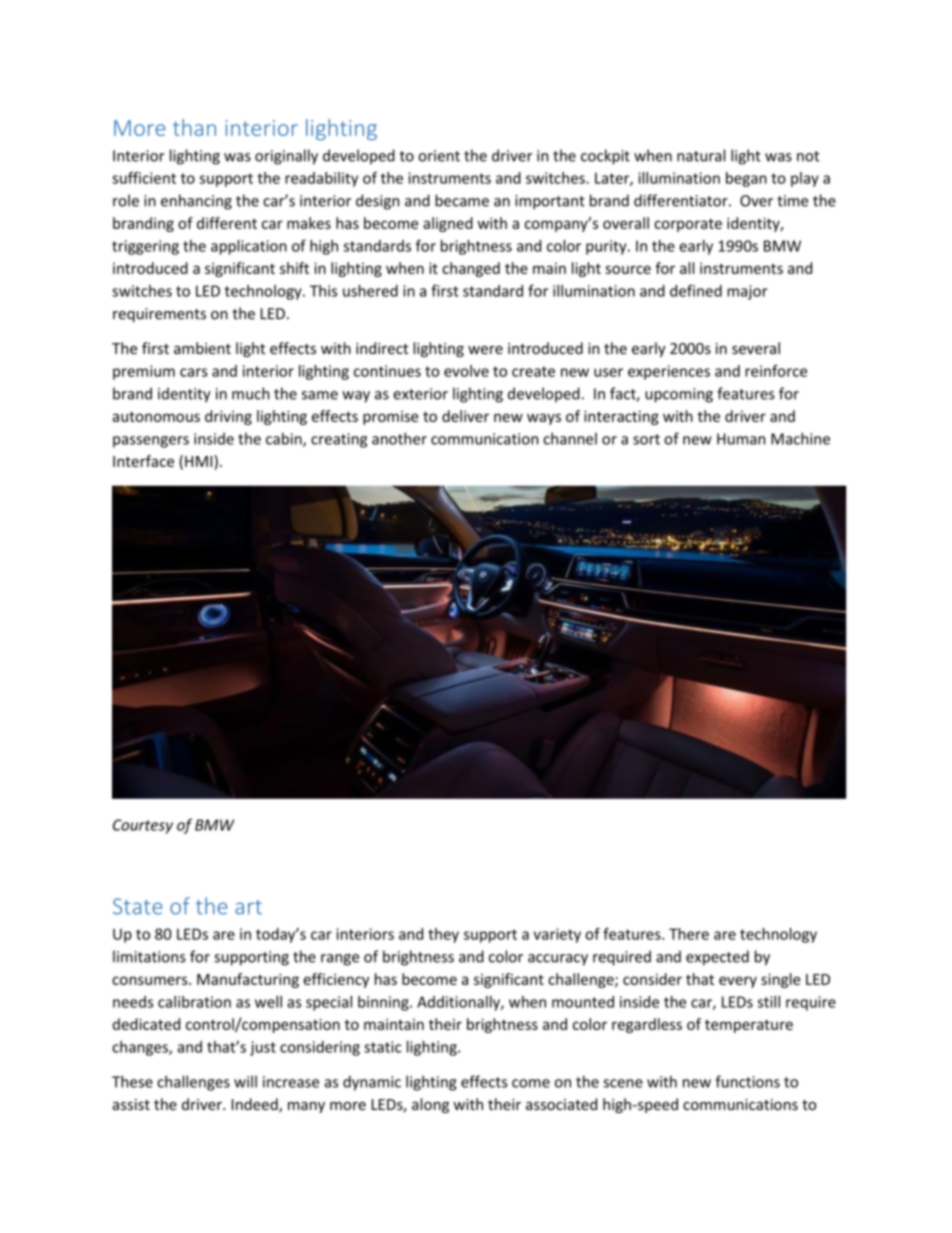 This image has width=952, height=1233. I want to click on will, so click(245, 1081).
